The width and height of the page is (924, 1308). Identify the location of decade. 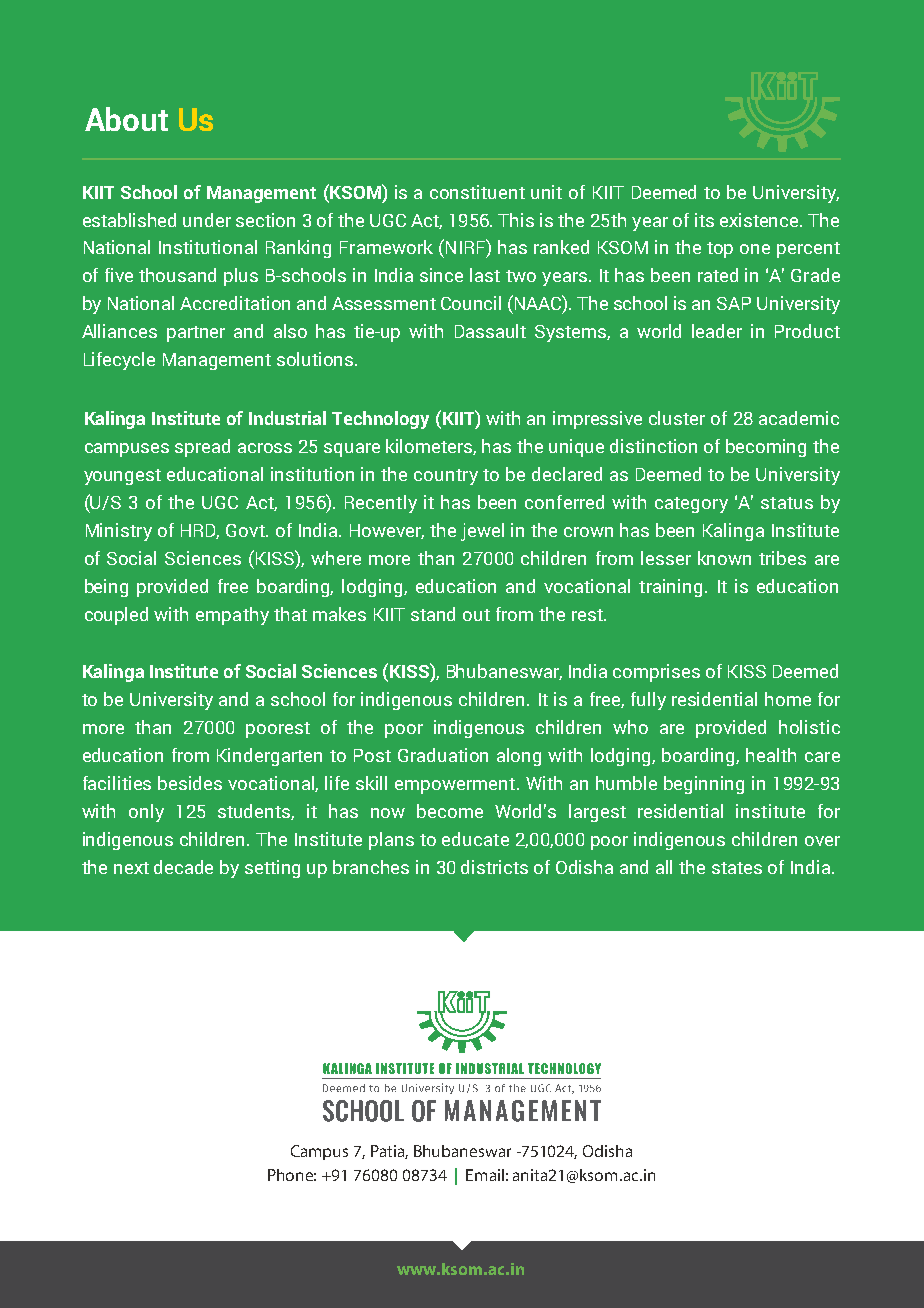
(183, 867).
